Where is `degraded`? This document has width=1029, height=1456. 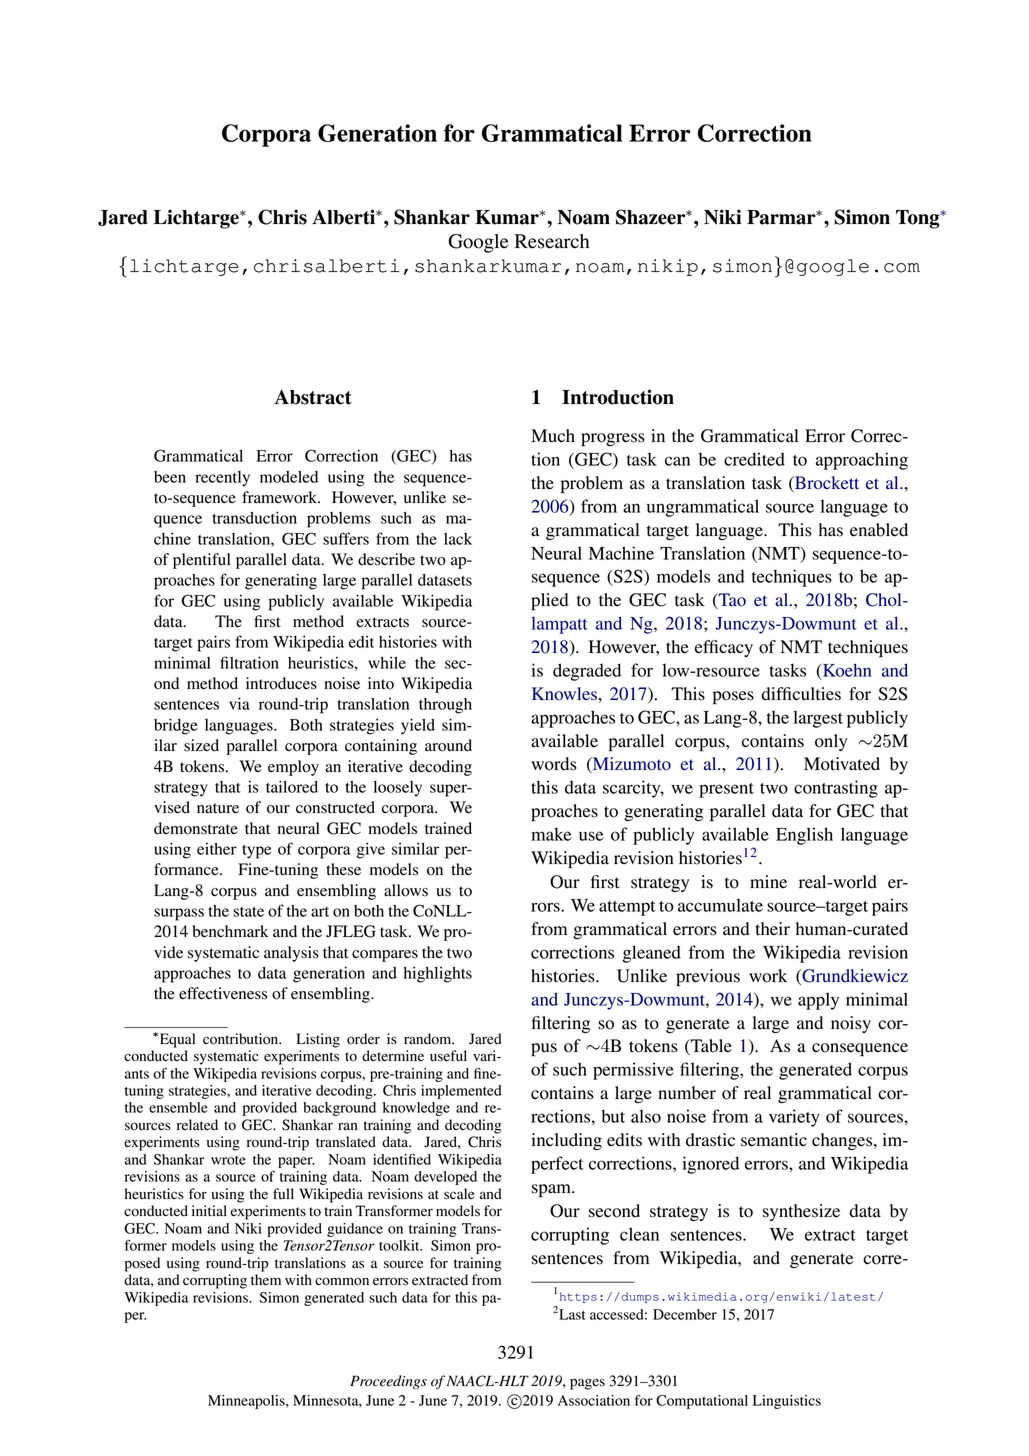
degraded is located at coordinates (587, 672).
